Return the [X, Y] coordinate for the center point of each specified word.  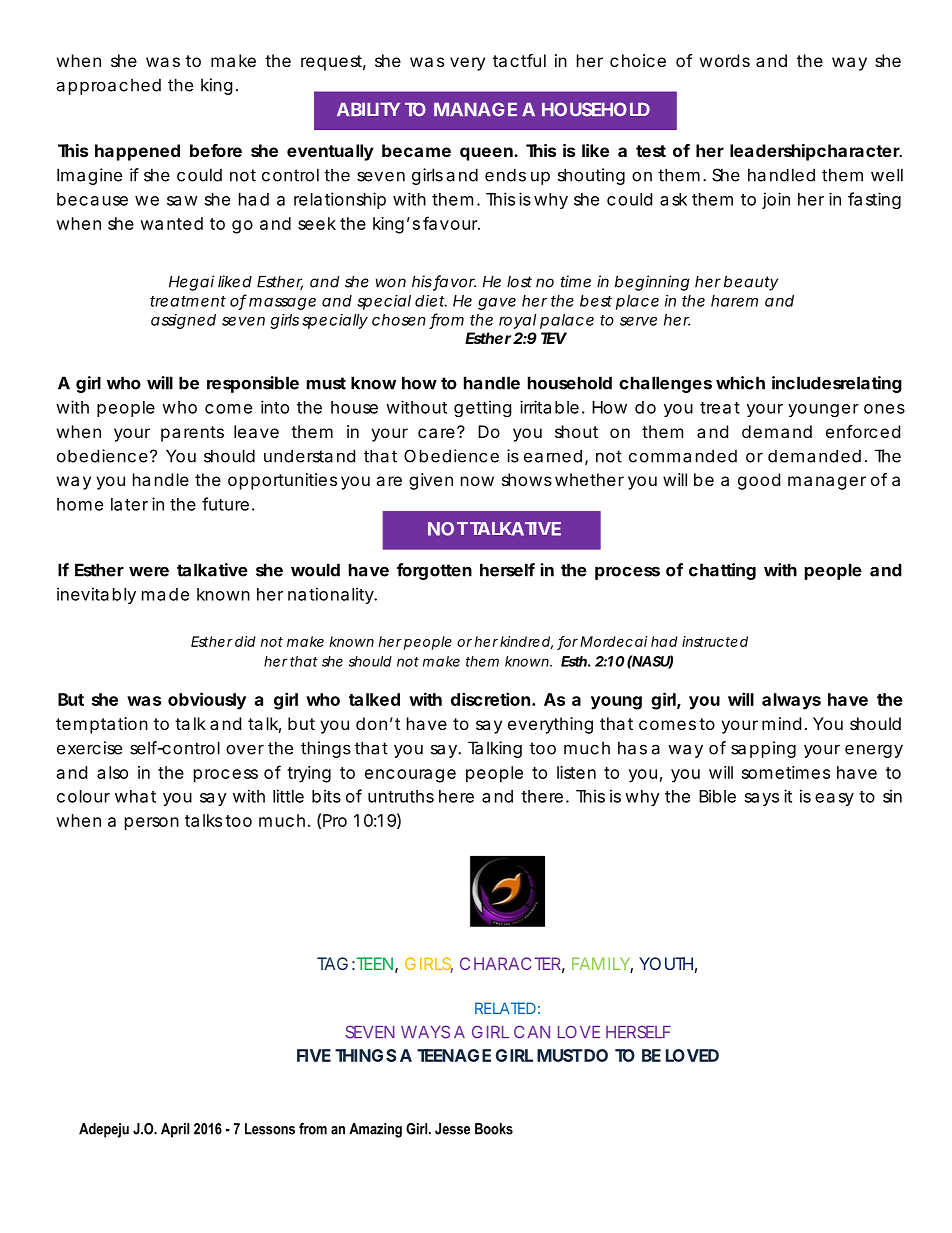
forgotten [434, 571]
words [725, 60]
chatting [722, 571]
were [149, 571]
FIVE [314, 1055]
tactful [519, 60]
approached [108, 86]
